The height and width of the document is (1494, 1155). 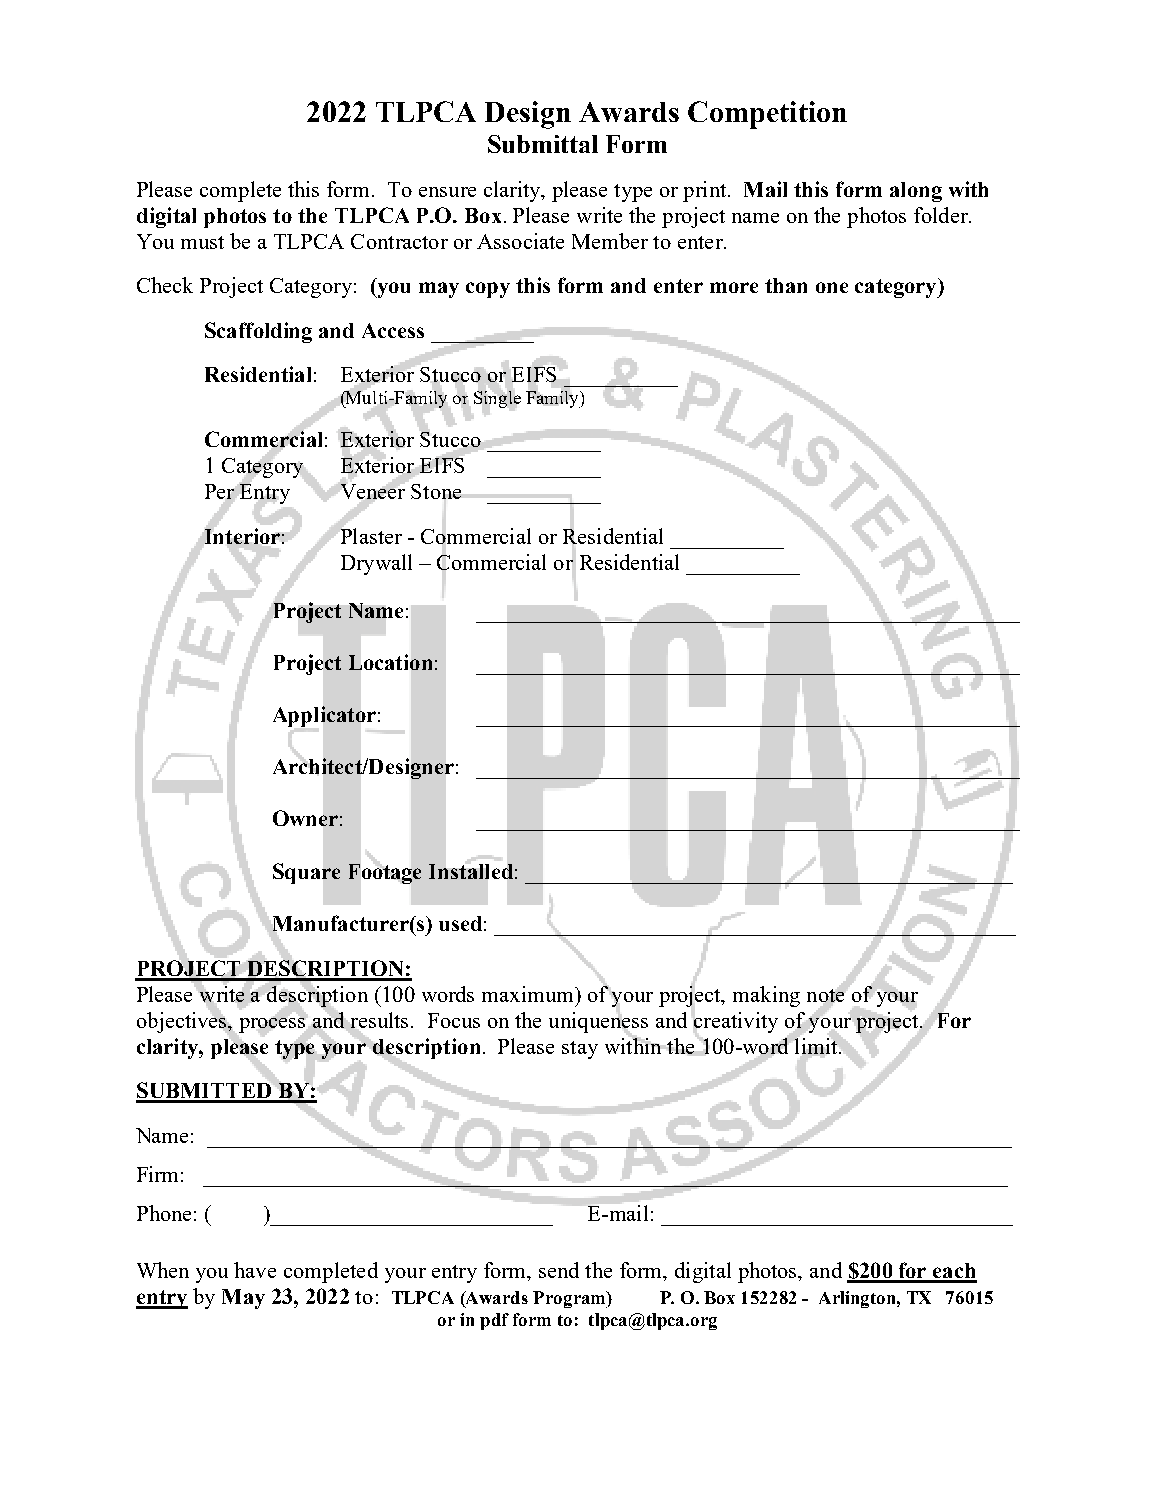 I want to click on along, so click(x=916, y=192).
